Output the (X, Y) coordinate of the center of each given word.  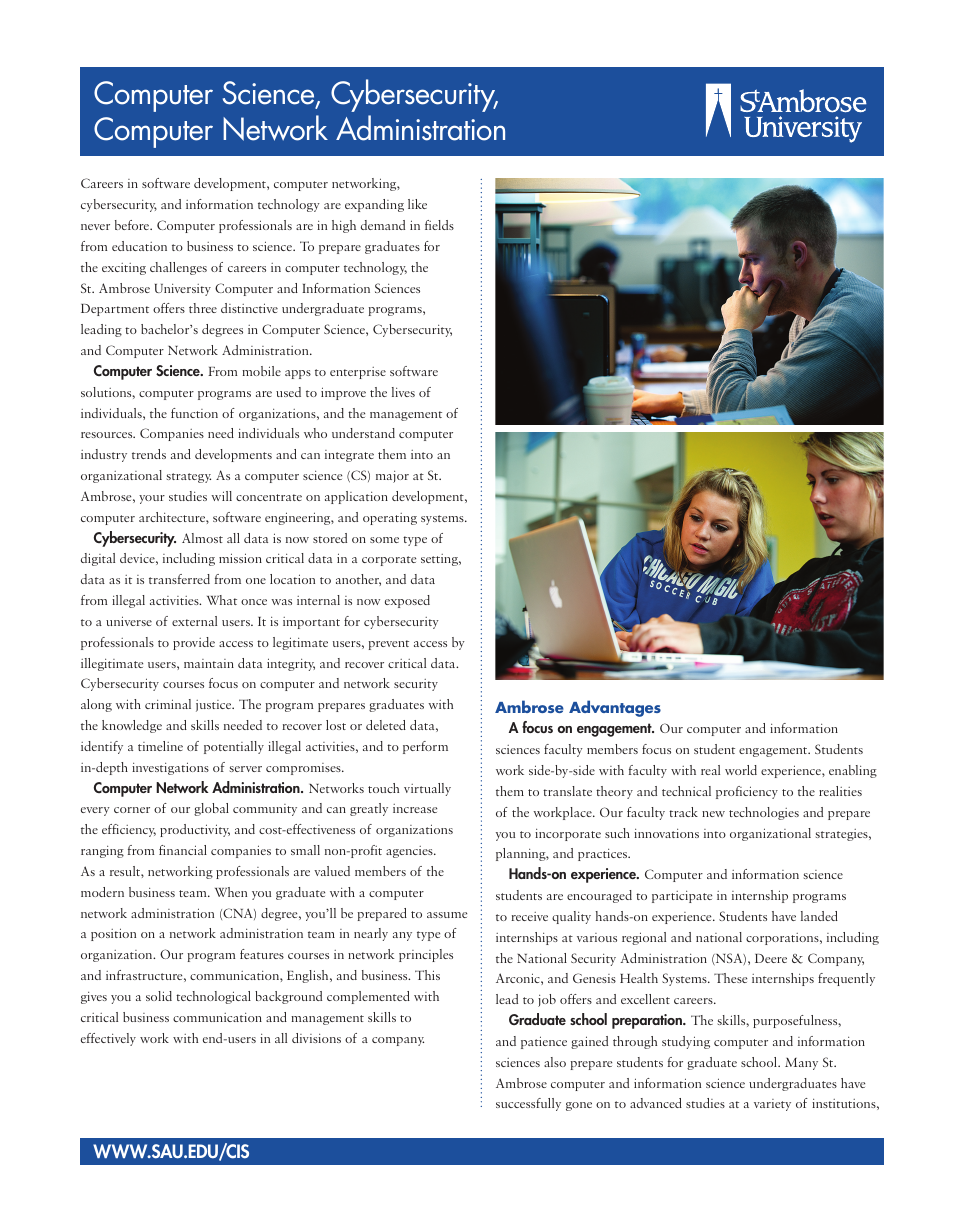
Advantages (615, 708)
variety (772, 1105)
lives (403, 392)
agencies (410, 852)
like (417, 204)
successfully (528, 1104)
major (392, 477)
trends (149, 454)
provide (194, 643)
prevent (389, 645)
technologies (764, 813)
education (139, 246)
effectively (108, 1039)
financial (183, 850)
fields (439, 225)
